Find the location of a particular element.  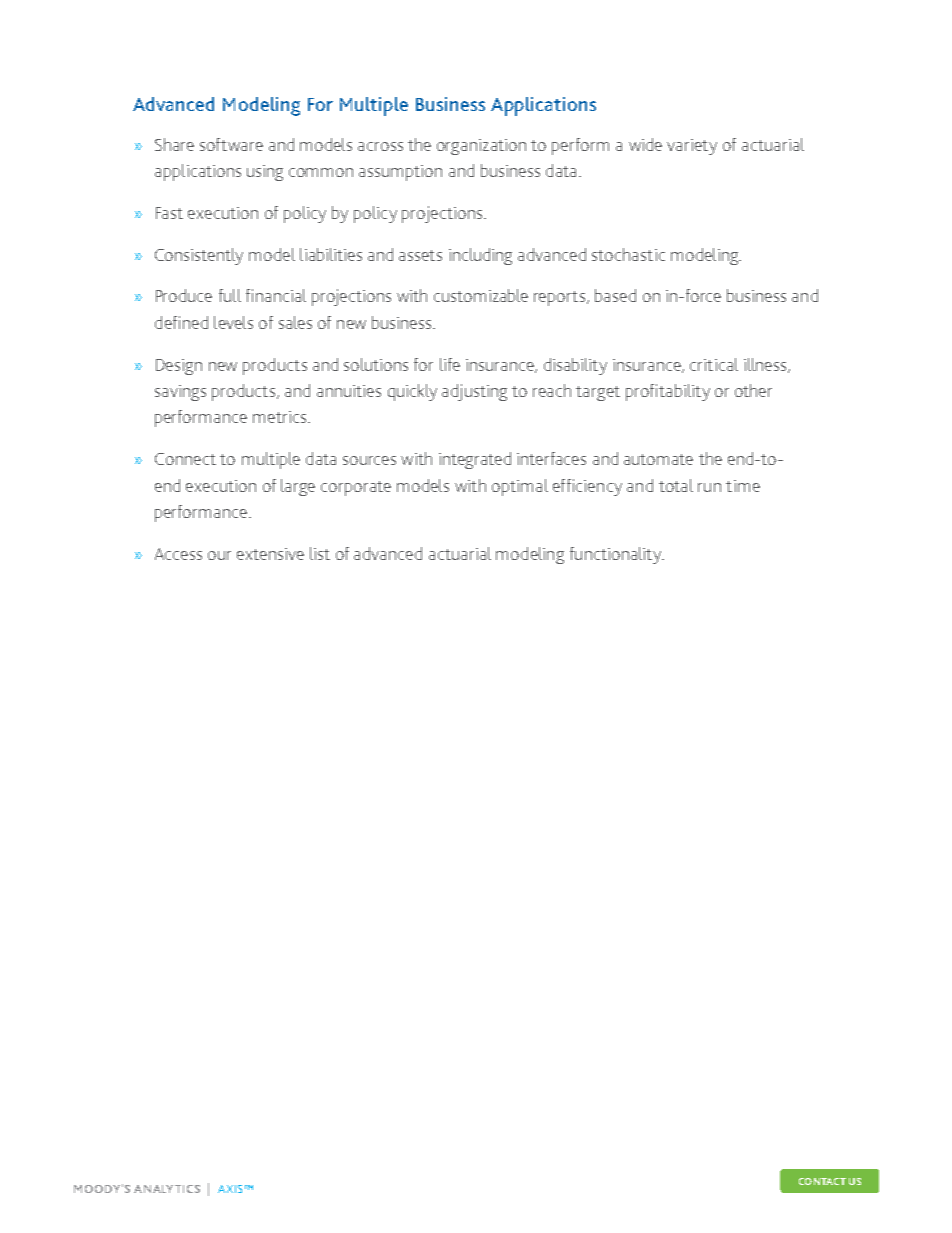

AXIS is located at coordinates (230, 1189).
